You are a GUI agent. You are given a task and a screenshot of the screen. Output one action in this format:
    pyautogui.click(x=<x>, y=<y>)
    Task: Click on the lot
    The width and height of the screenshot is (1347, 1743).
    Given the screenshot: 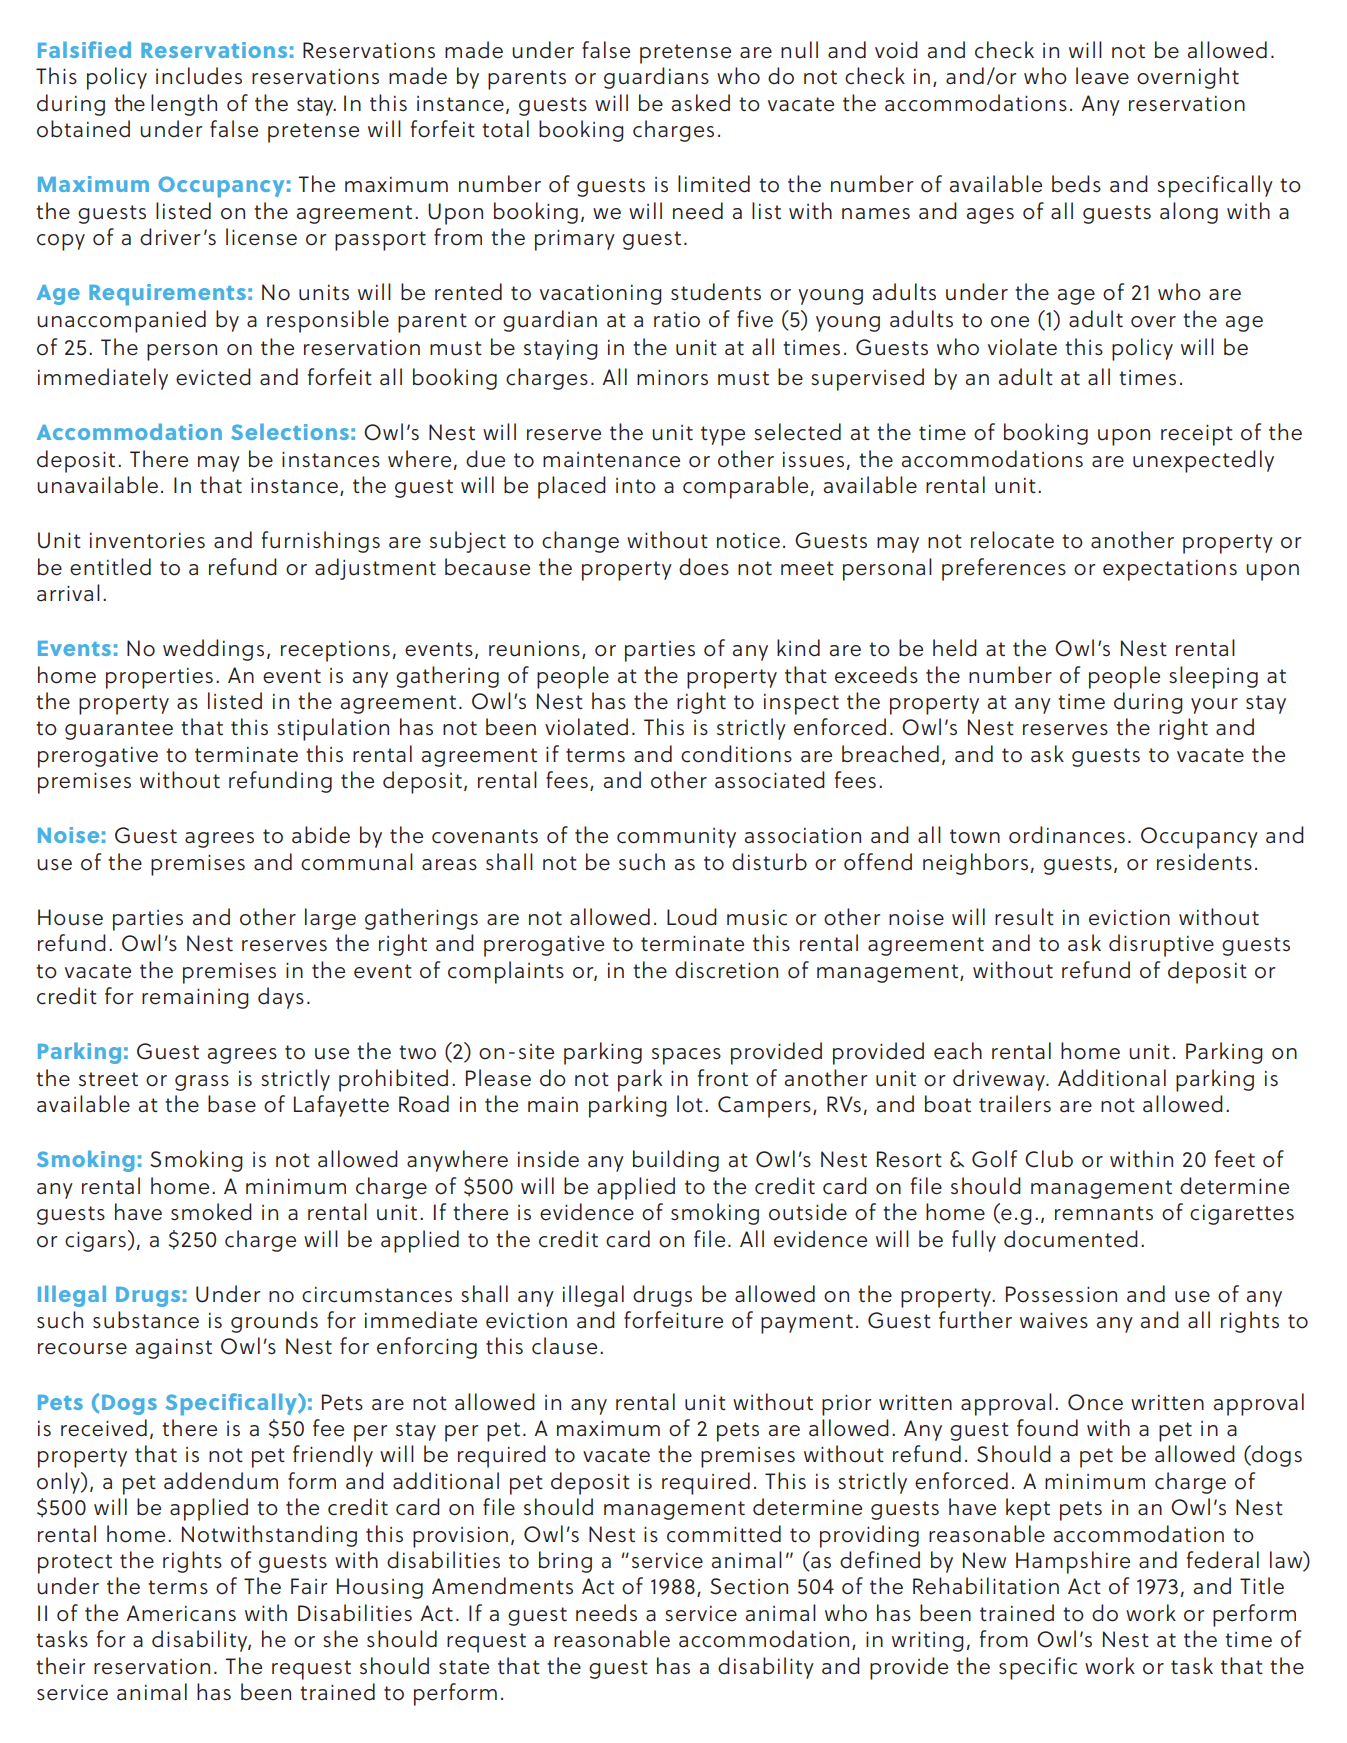 What is the action you would take?
    pyautogui.click(x=690, y=1104)
